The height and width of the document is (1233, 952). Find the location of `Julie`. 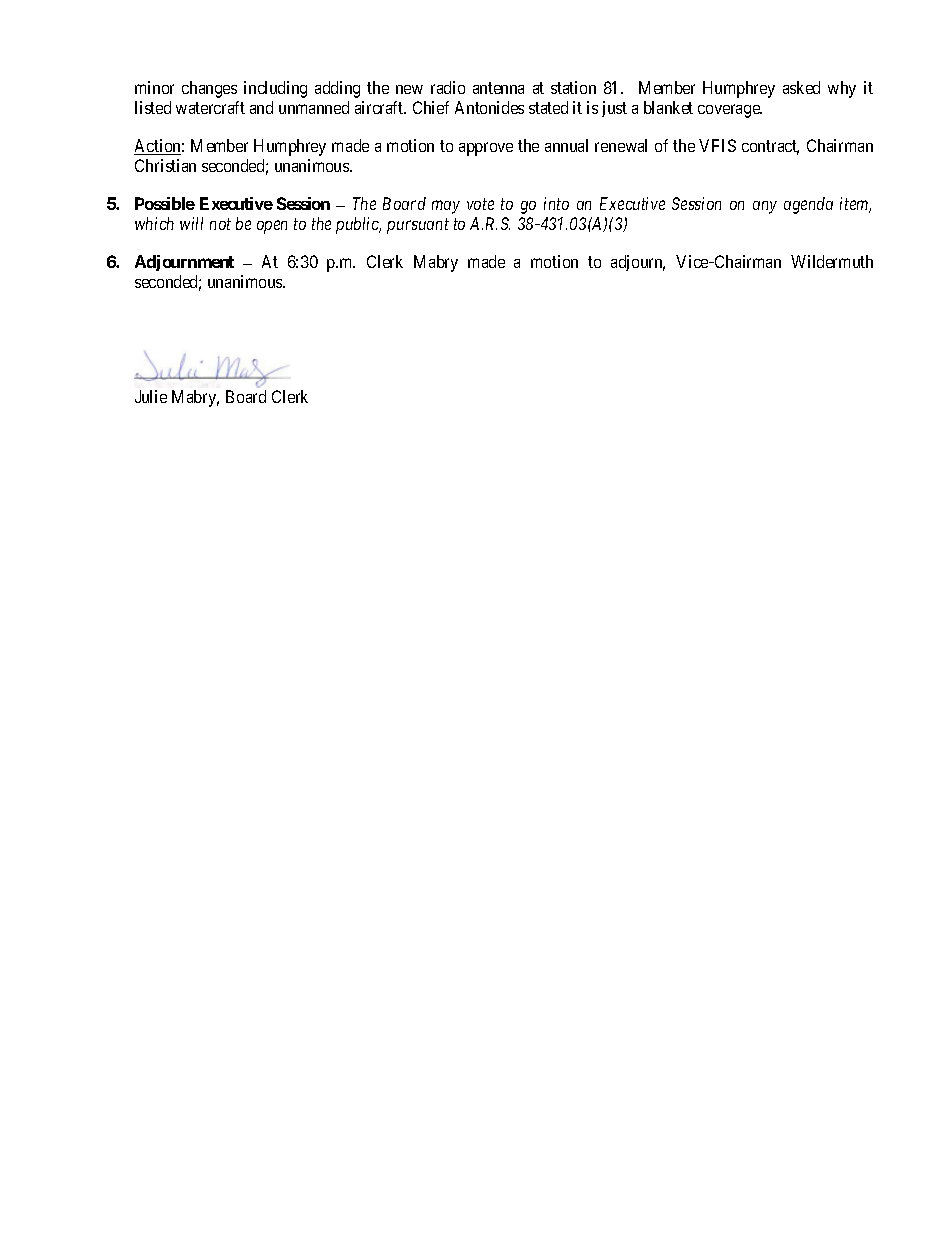

Julie is located at coordinates (151, 396).
